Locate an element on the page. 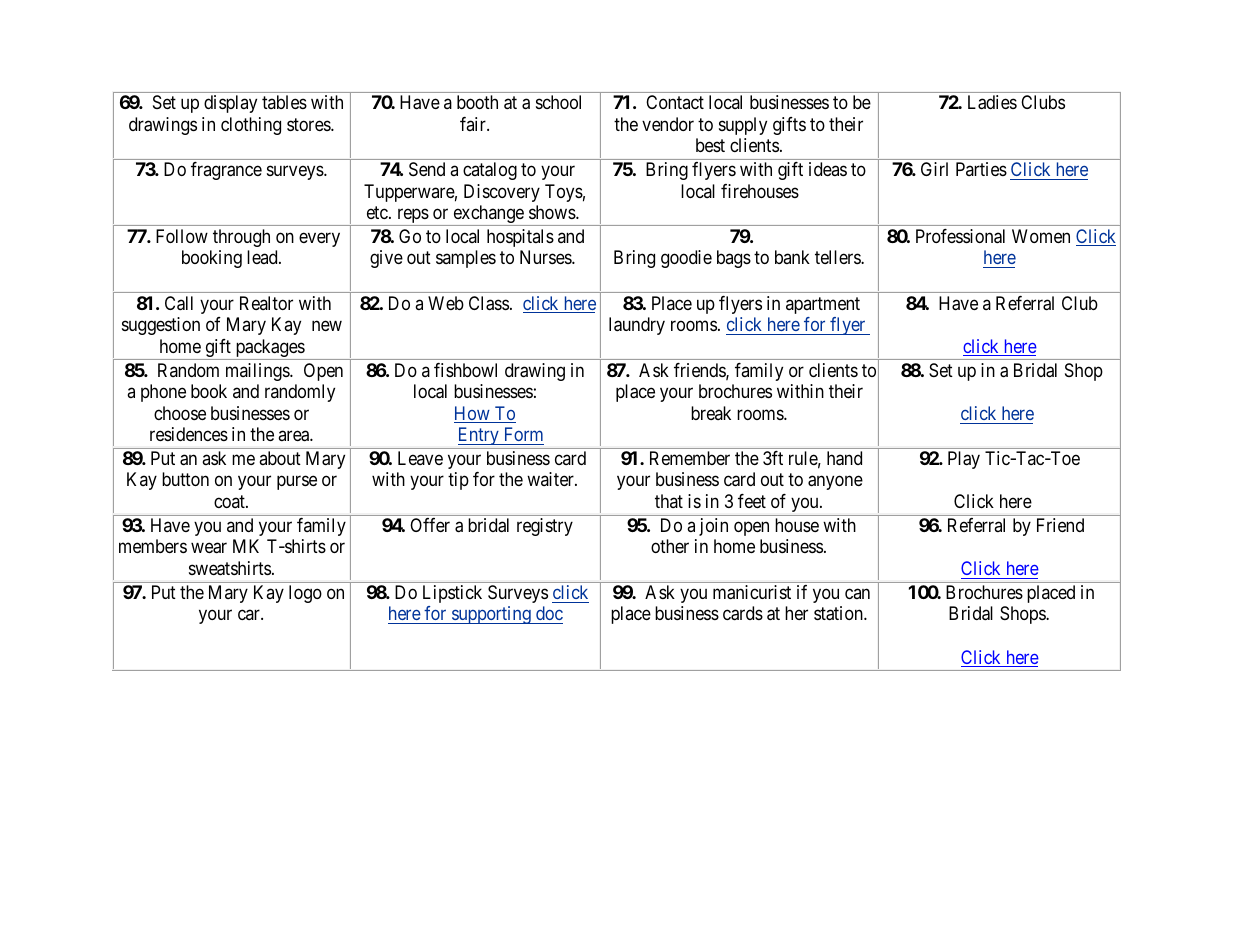 This document has height=952, width=1233. clothing is located at coordinates (251, 126).
